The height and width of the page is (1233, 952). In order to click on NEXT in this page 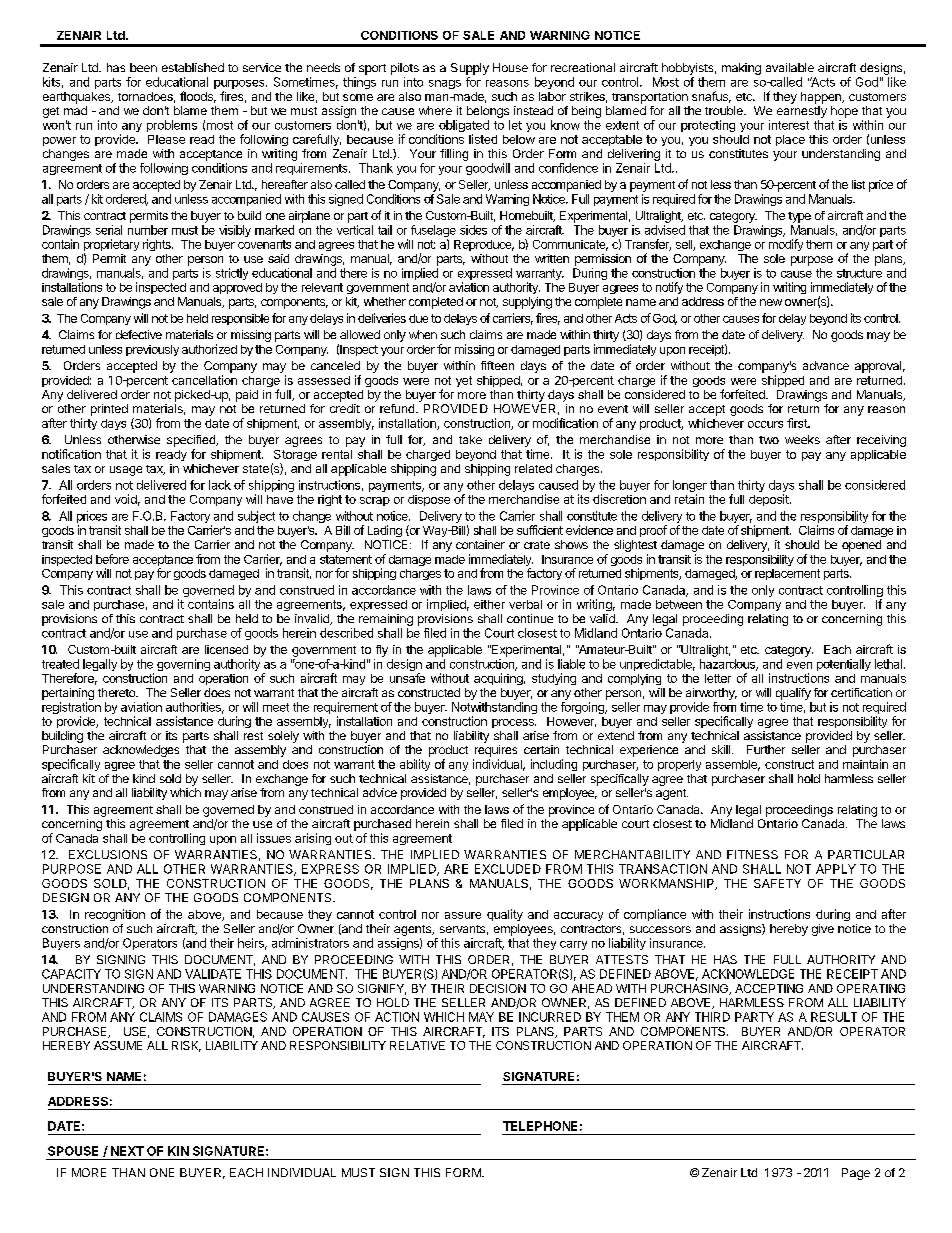, I will do `click(127, 1151)`.
